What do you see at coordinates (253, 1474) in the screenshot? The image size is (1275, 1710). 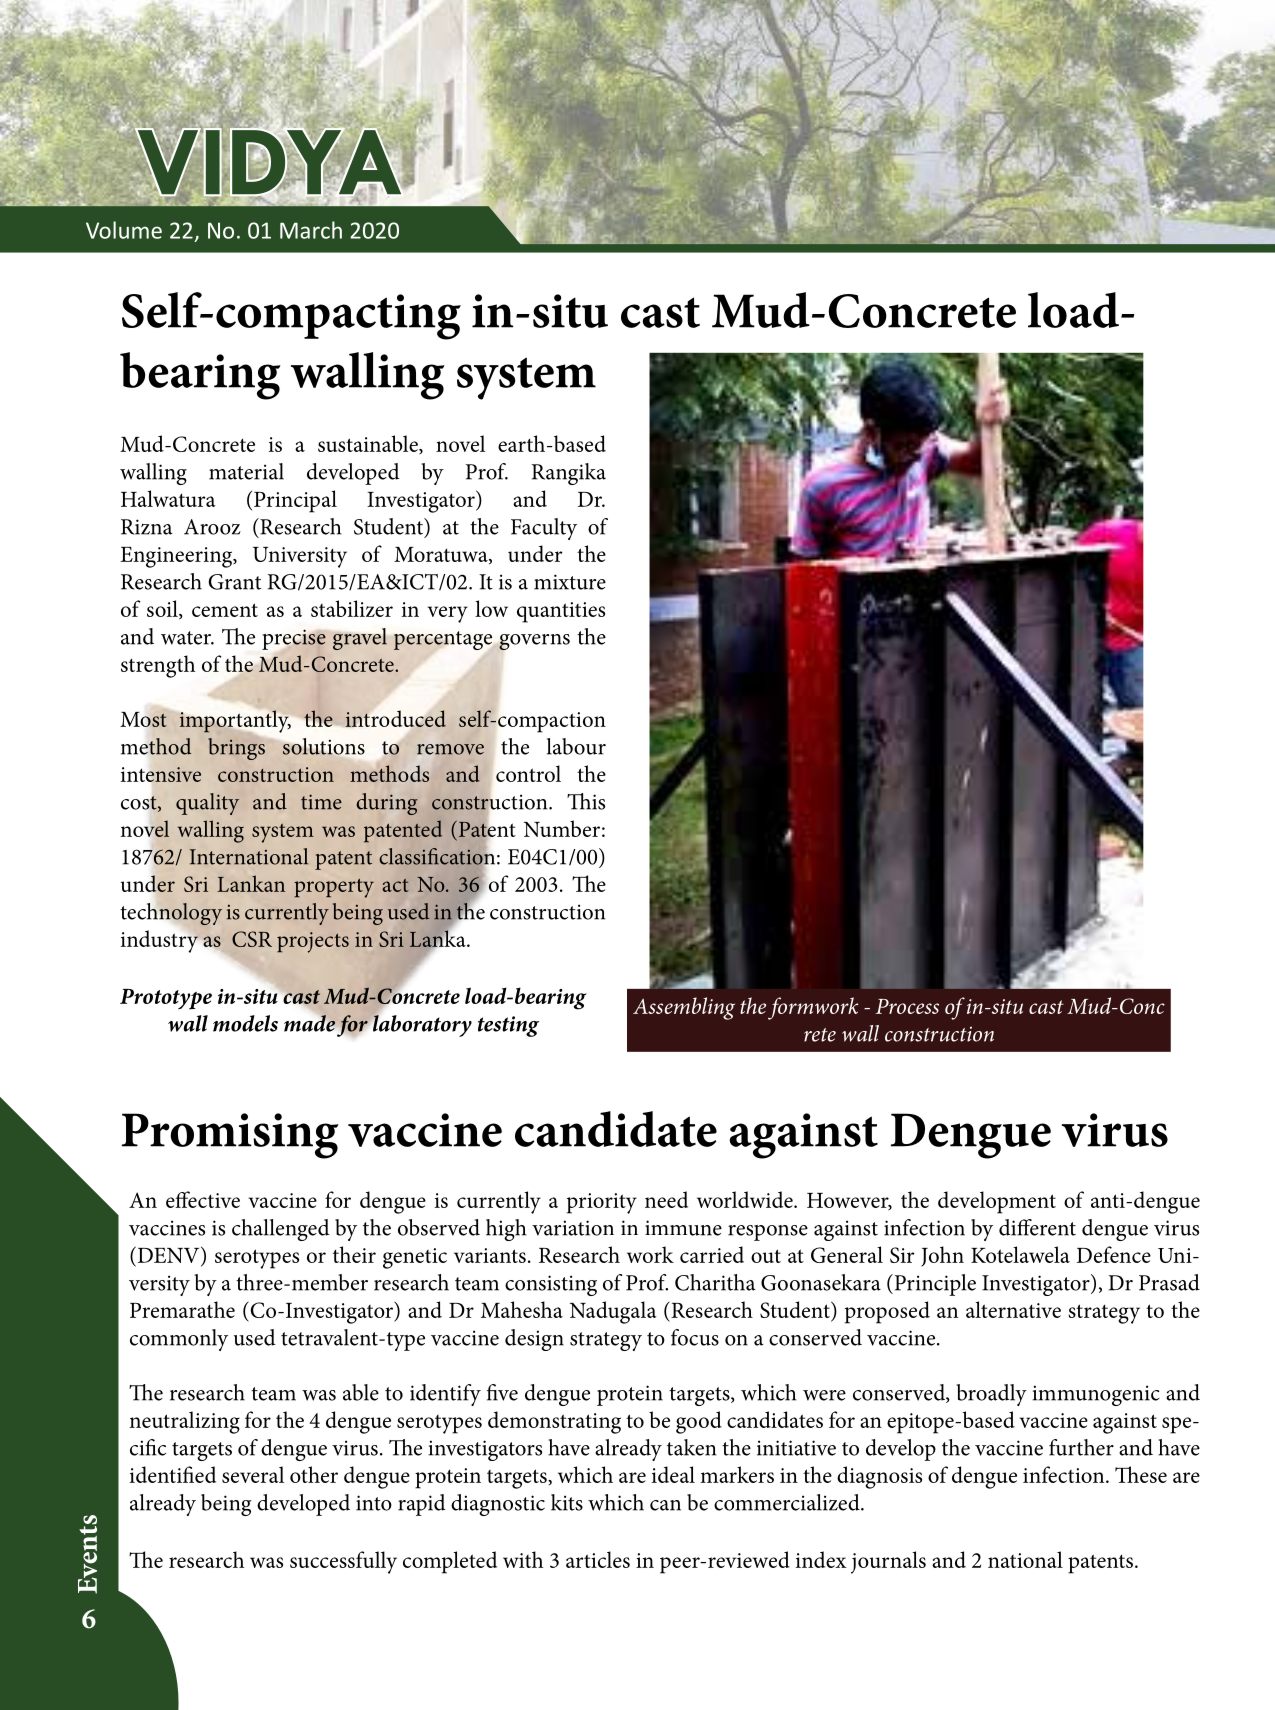 I see `several` at bounding box center [253, 1474].
